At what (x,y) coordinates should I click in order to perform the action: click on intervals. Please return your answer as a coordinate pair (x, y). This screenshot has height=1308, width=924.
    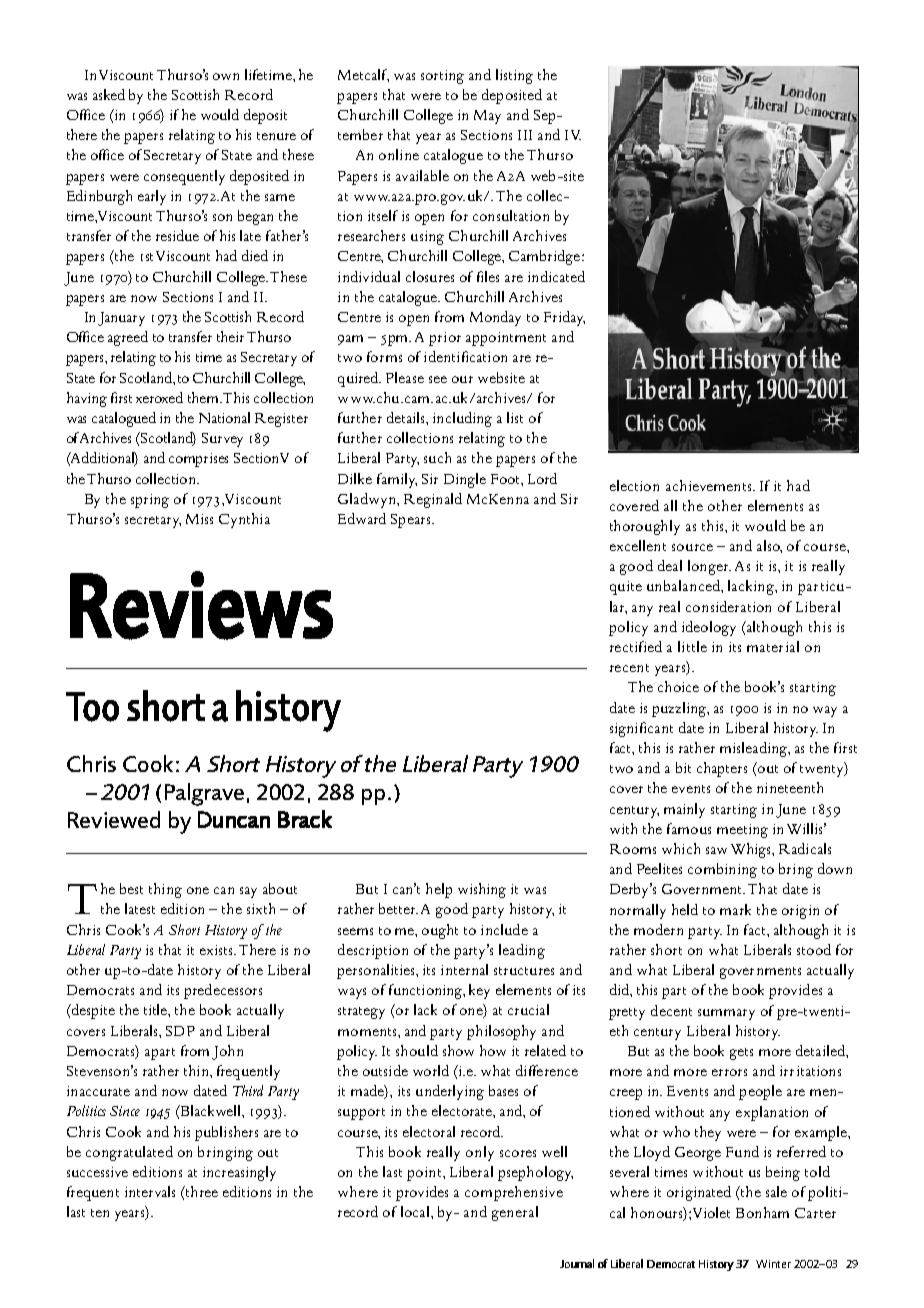
    Looking at the image, I should click on (150, 1191).
